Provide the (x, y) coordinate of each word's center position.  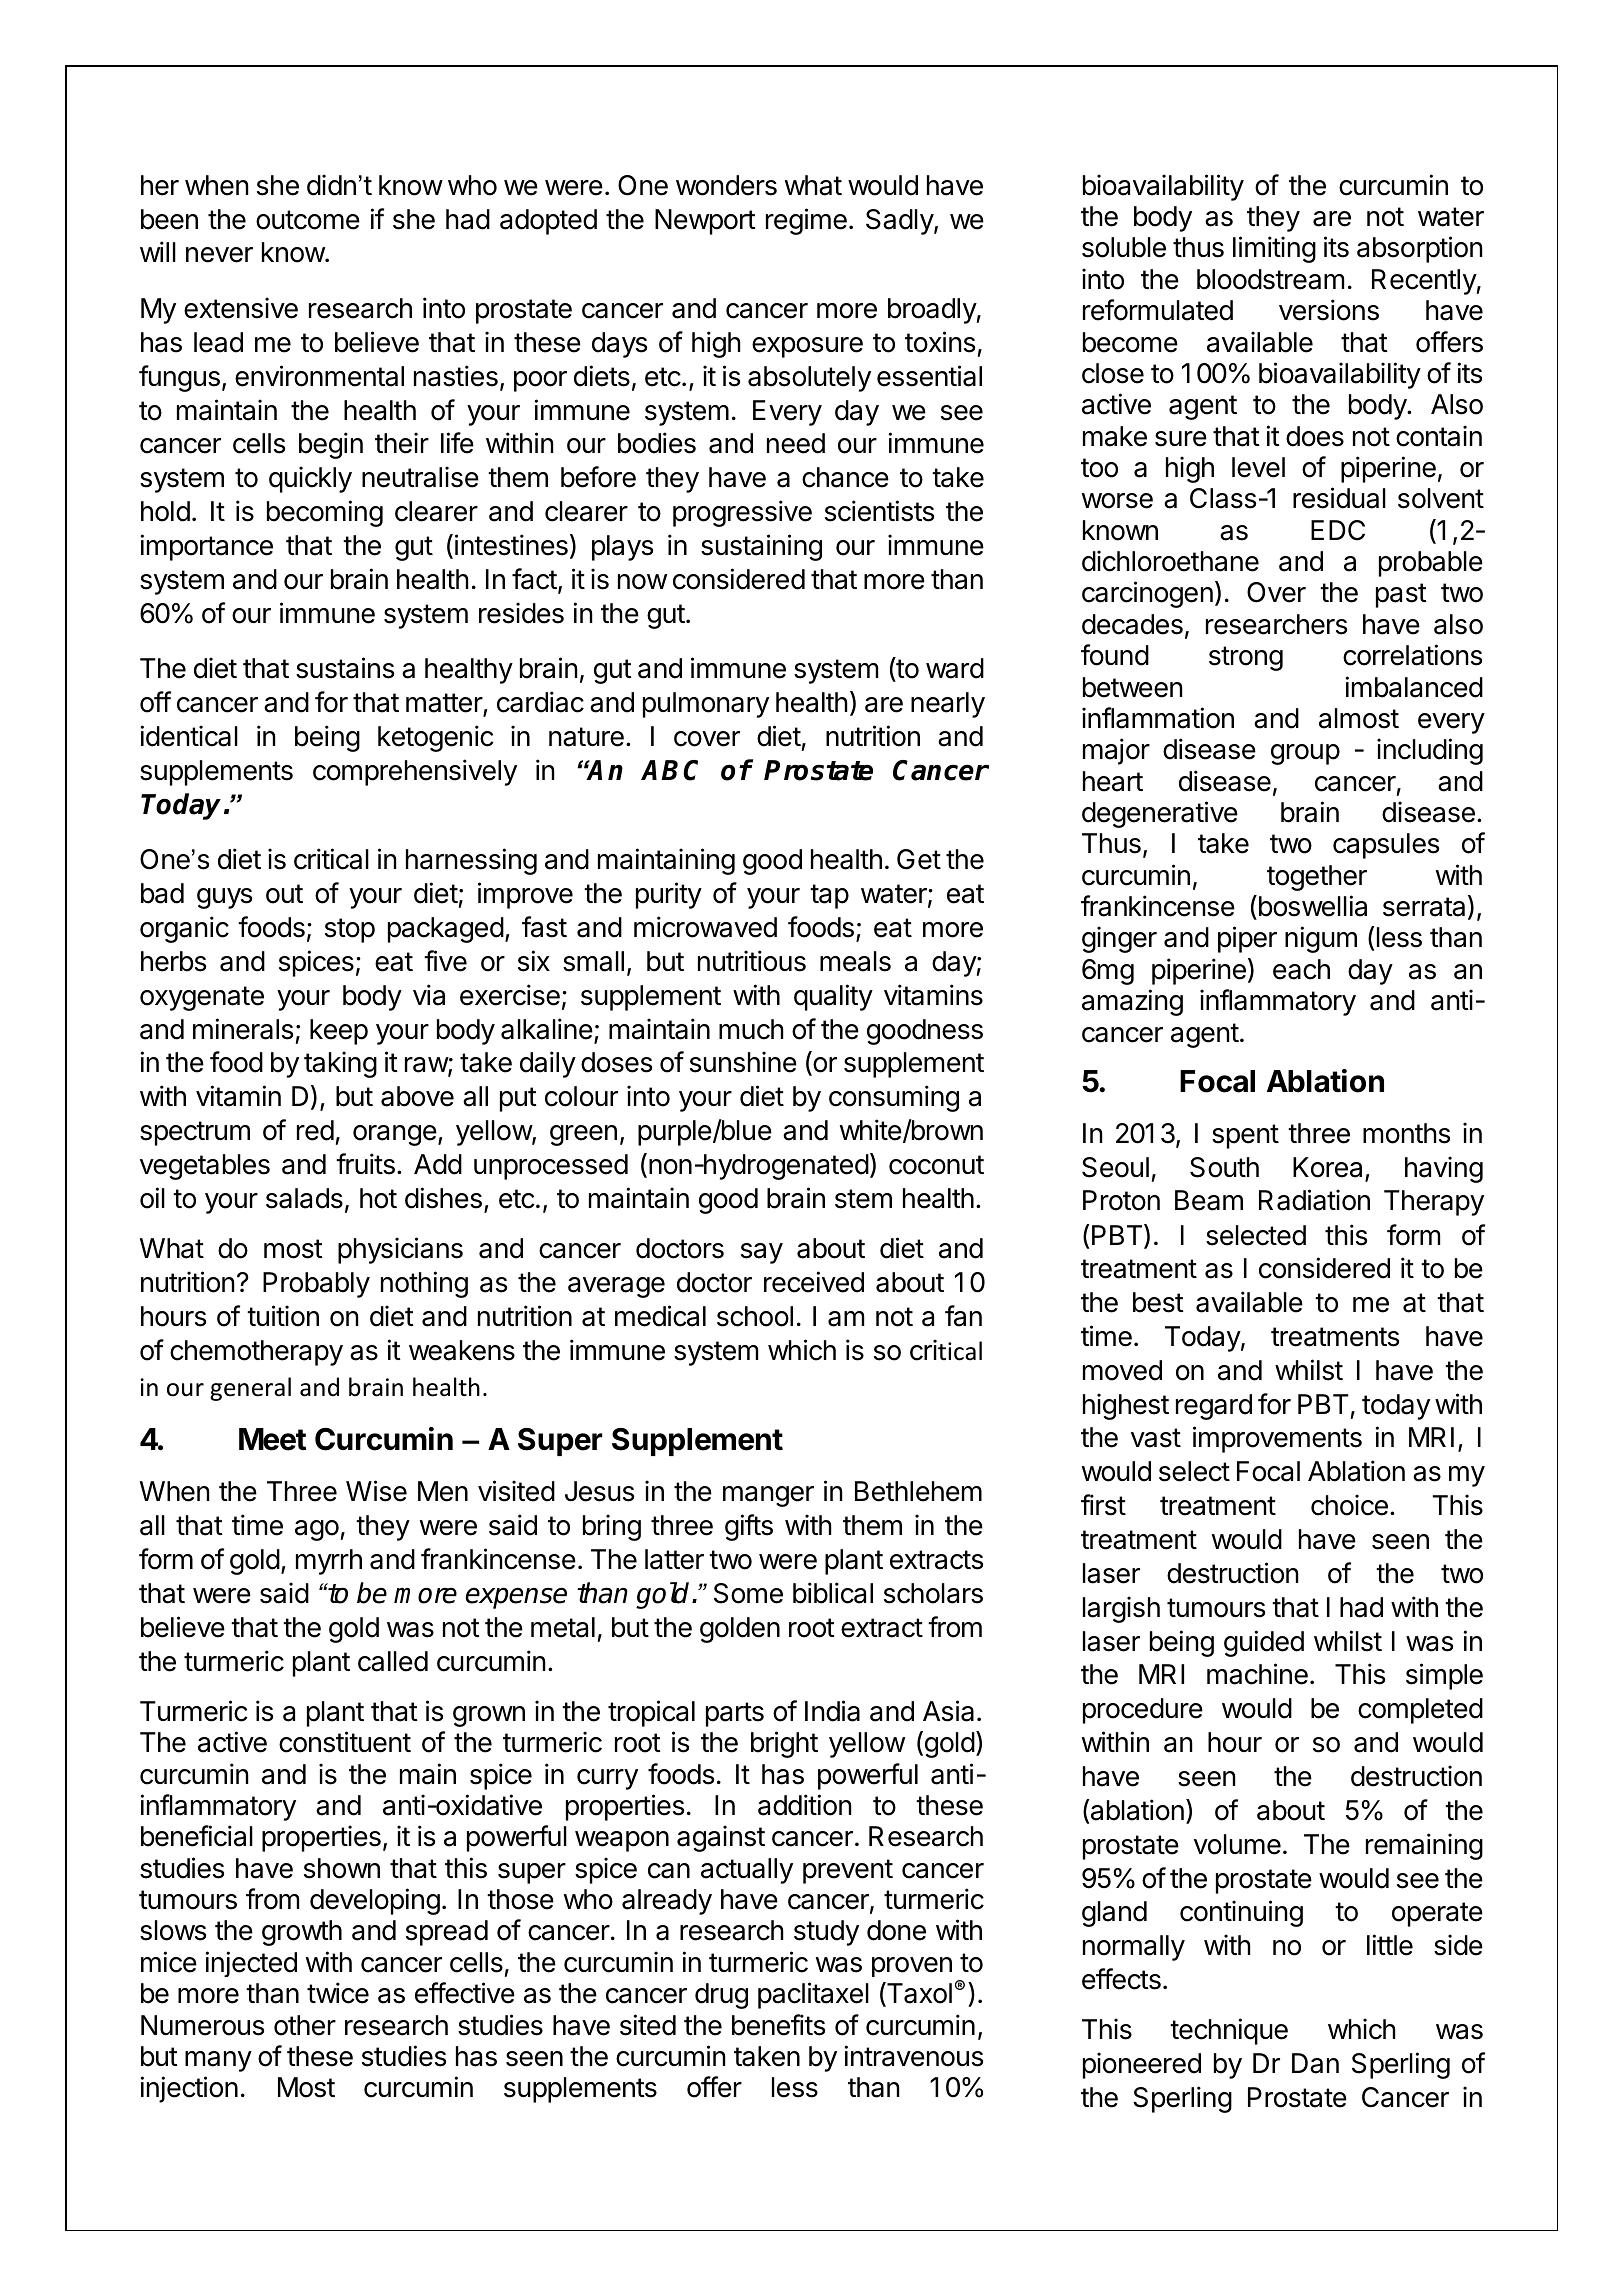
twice (338, 1993)
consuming (894, 1098)
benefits (778, 2025)
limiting (1274, 249)
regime (806, 221)
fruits (365, 1164)
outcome (308, 220)
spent (1245, 1136)
